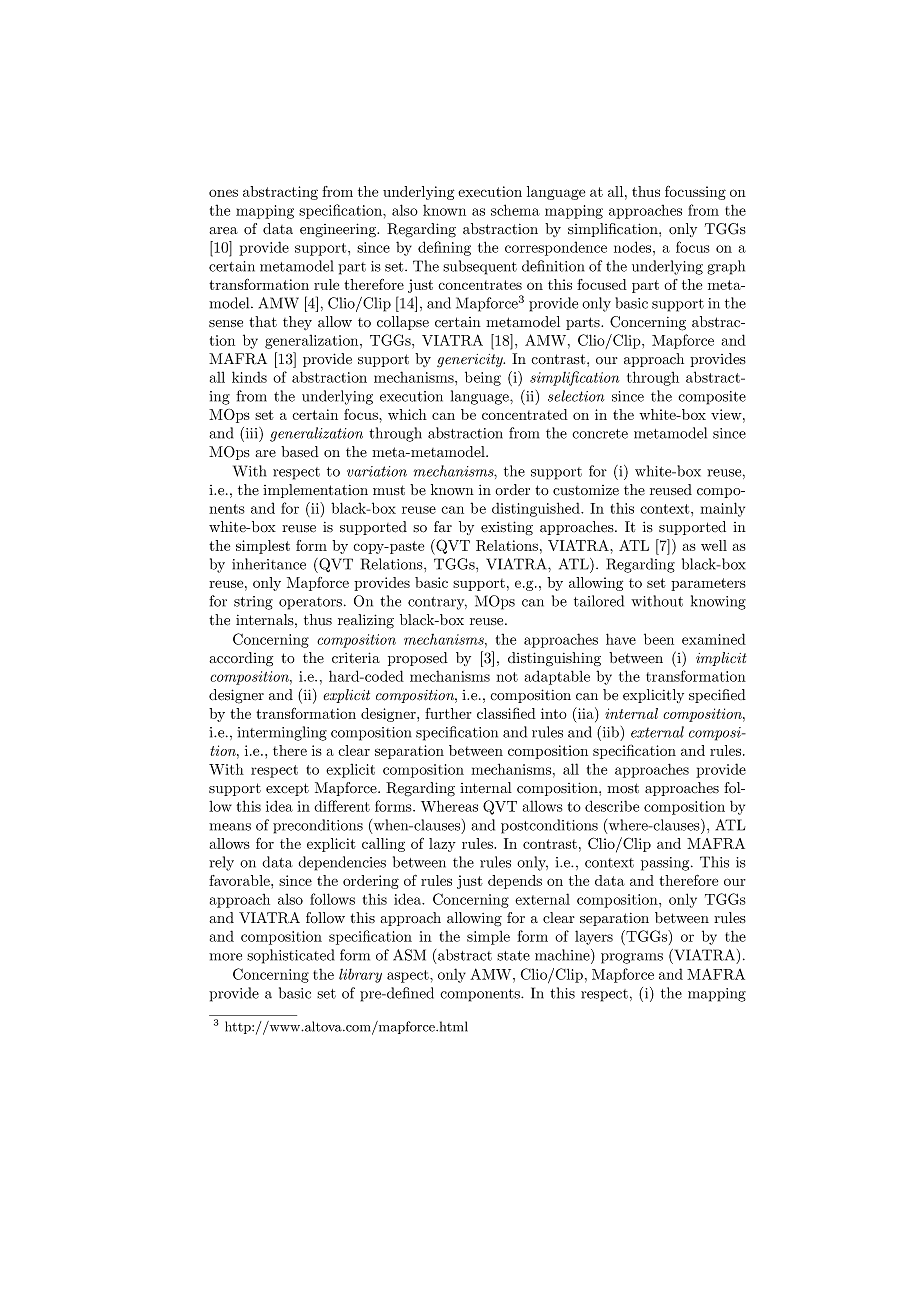  Describe the element at coordinates (339, 230) in the screenshot. I see `engineering` at that location.
